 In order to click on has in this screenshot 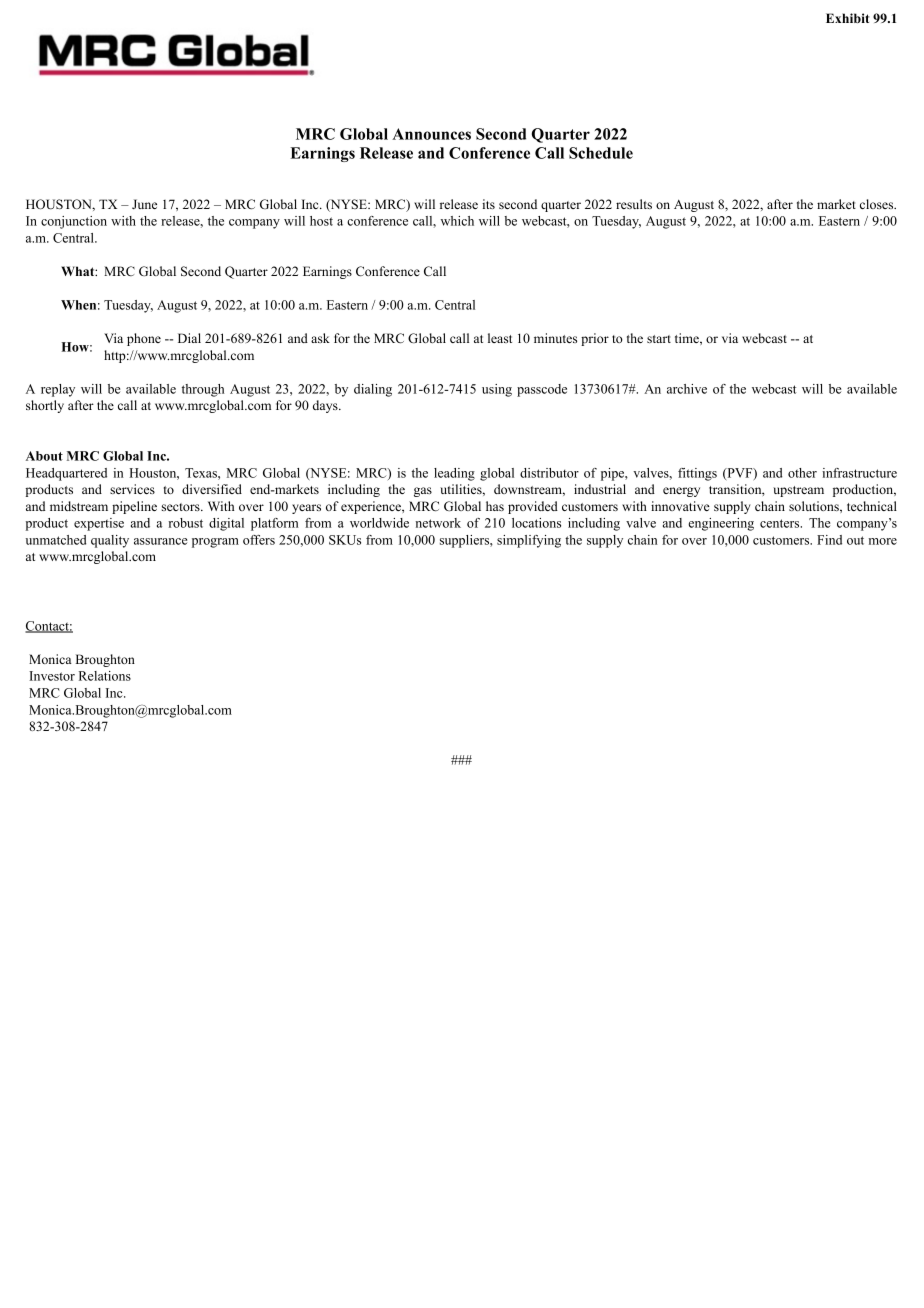, I will do `click(495, 506)`.
